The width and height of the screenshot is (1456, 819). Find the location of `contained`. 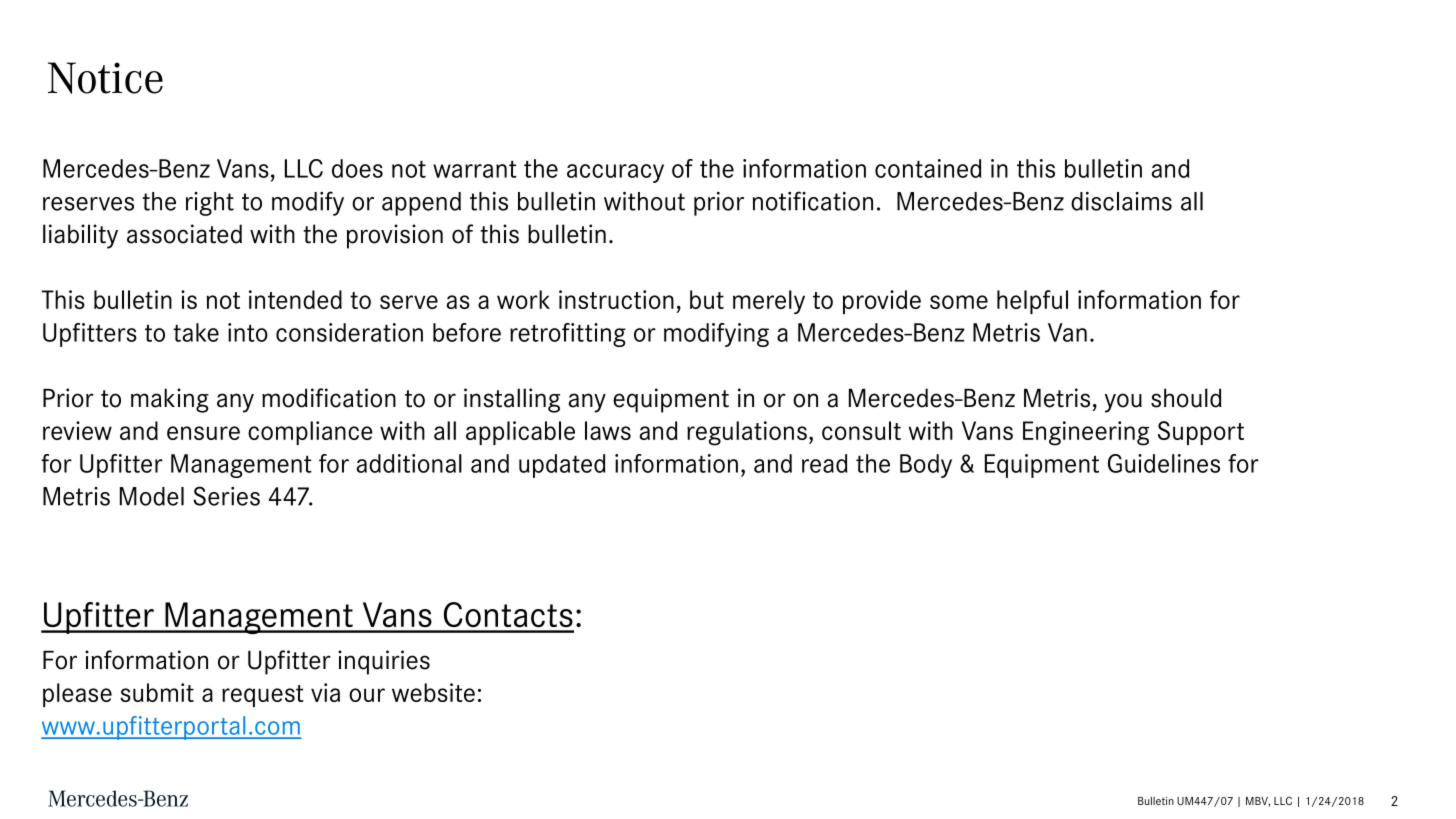

contained is located at coordinates (928, 168).
